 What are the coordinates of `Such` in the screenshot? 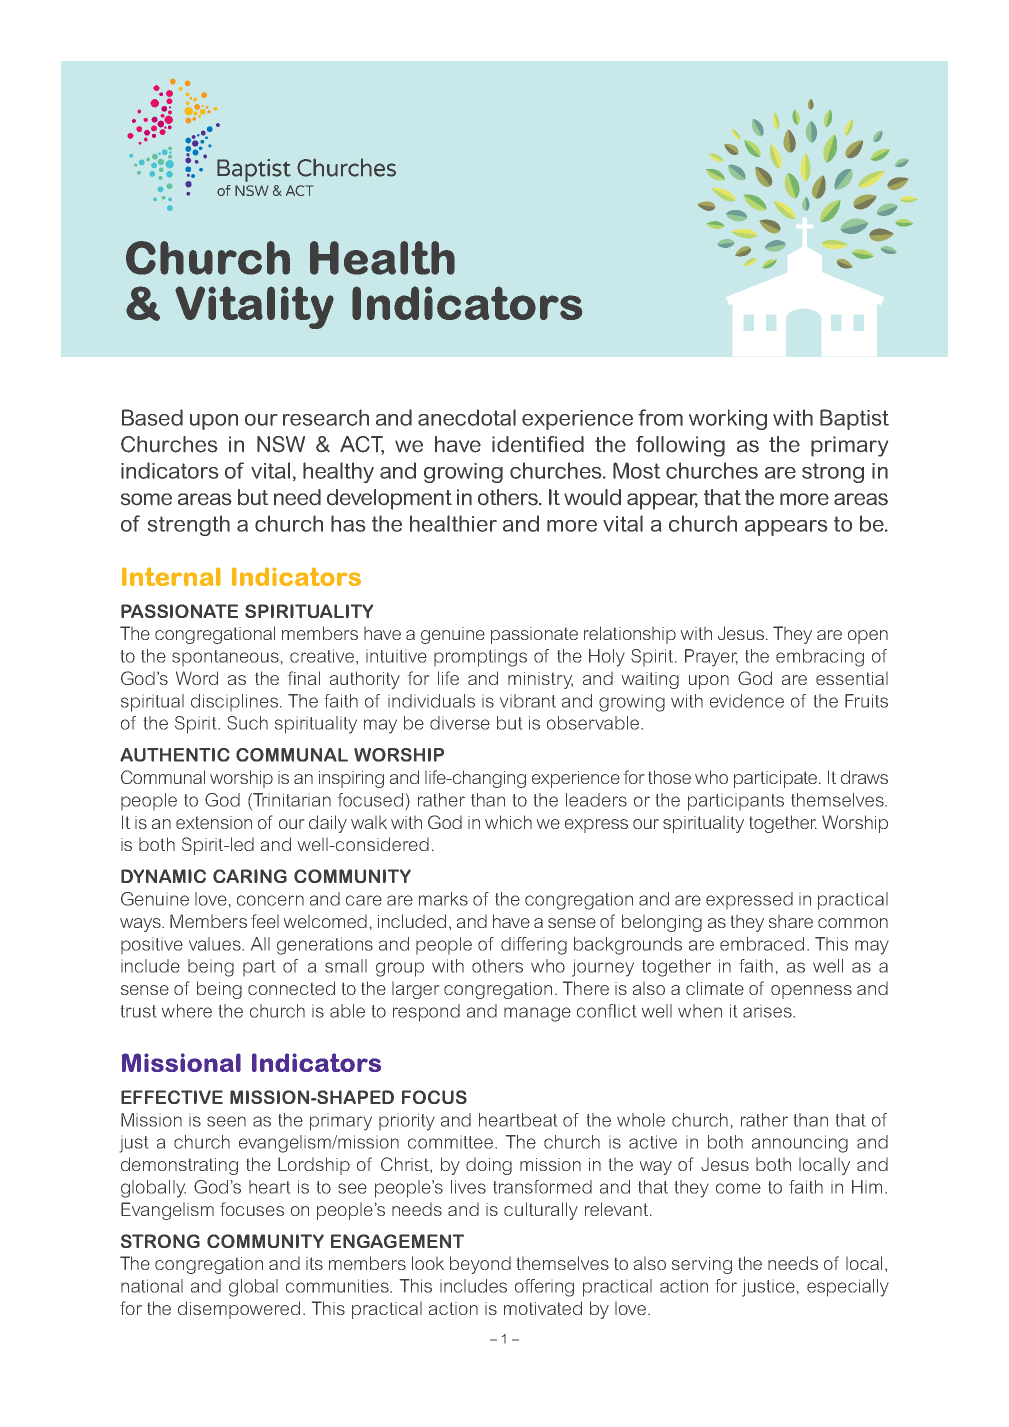 It's located at (247, 723).
